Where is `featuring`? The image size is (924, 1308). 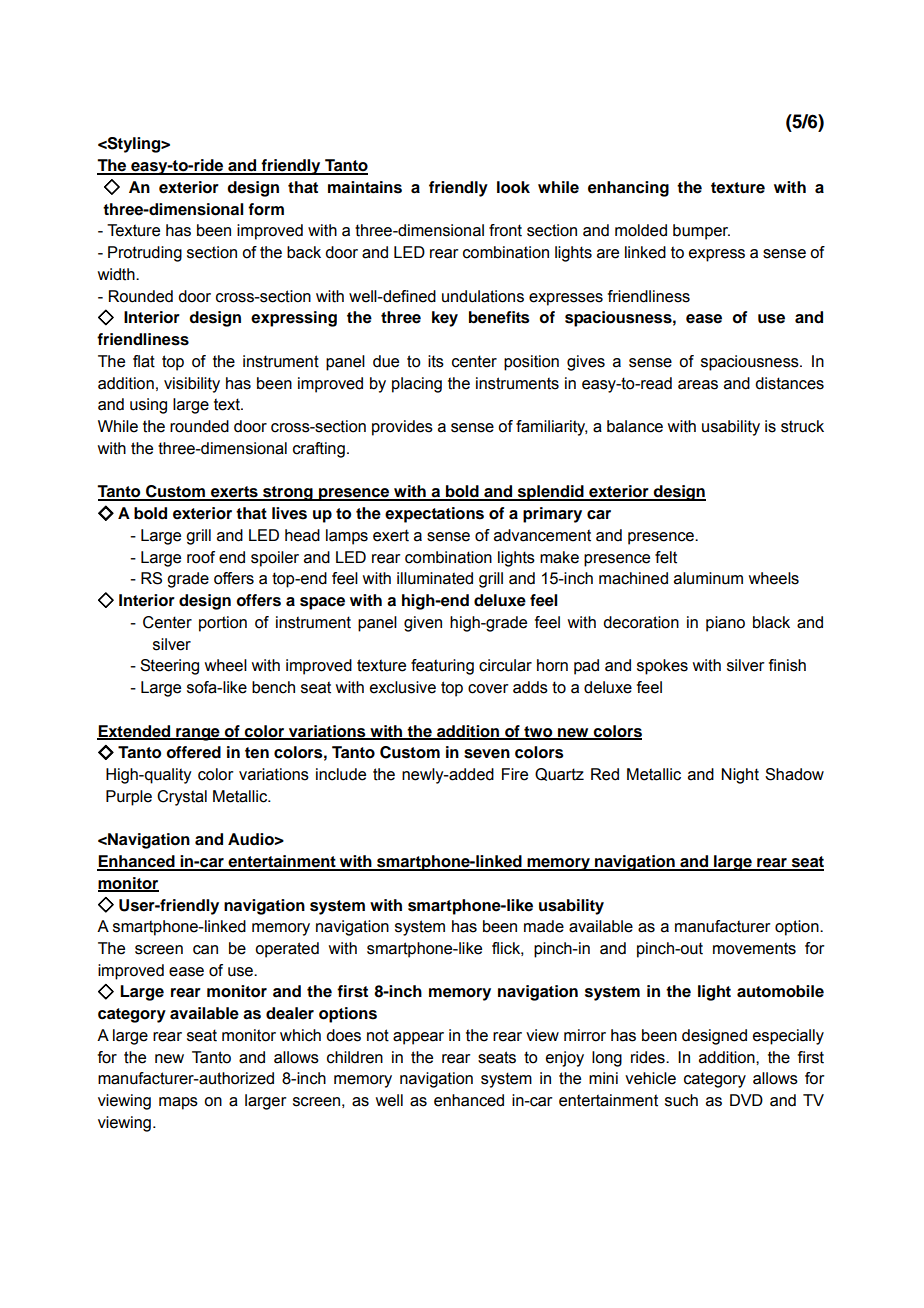 featuring is located at coordinates (442, 667).
